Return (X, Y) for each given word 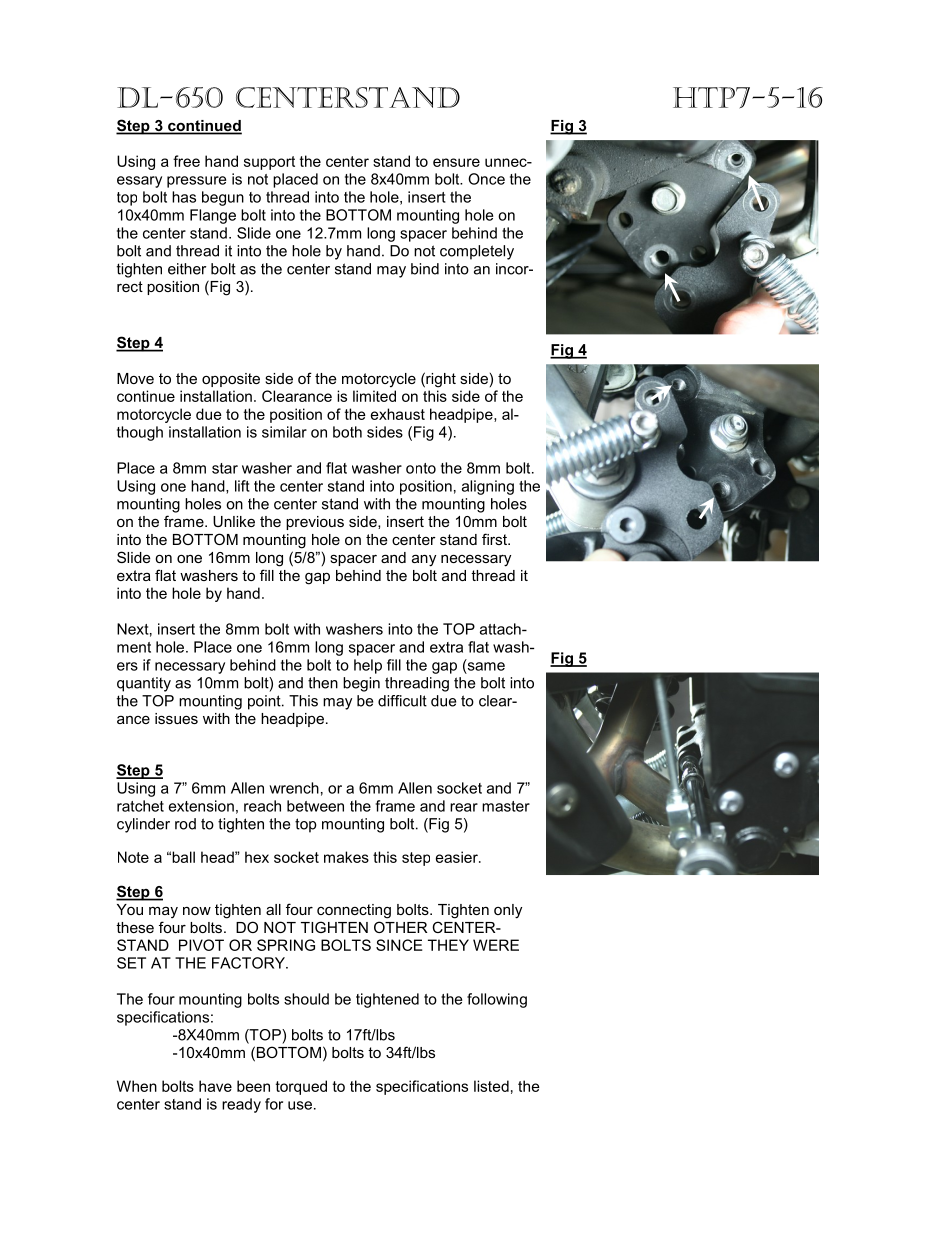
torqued (301, 1087)
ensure (456, 162)
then (323, 683)
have (215, 1086)
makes (346, 857)
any (424, 560)
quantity (144, 684)
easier (458, 857)
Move (135, 378)
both (347, 432)
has (184, 197)
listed (491, 1086)
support (269, 163)
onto (421, 468)
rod (185, 824)
